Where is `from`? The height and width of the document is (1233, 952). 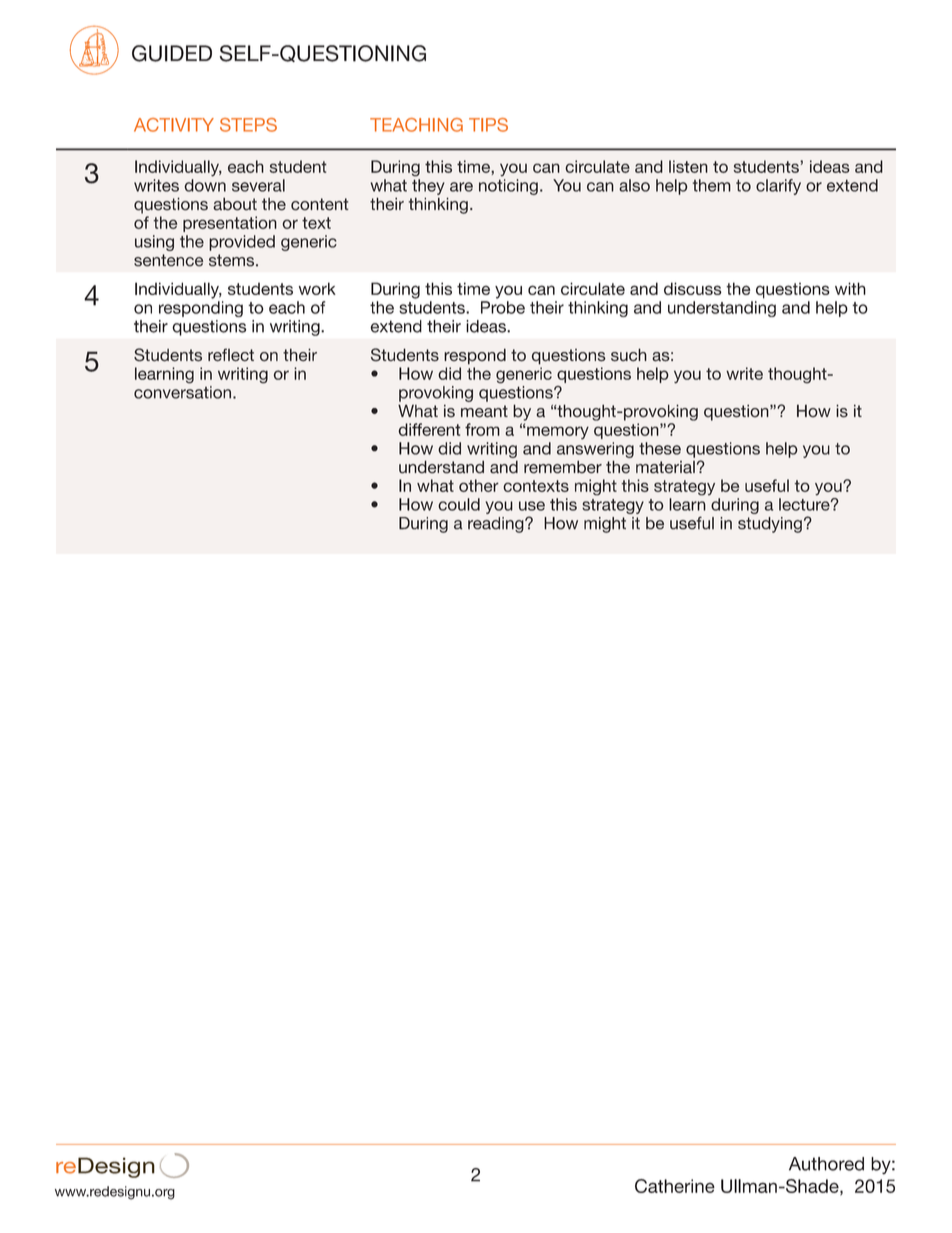 from is located at coordinates (482, 429).
